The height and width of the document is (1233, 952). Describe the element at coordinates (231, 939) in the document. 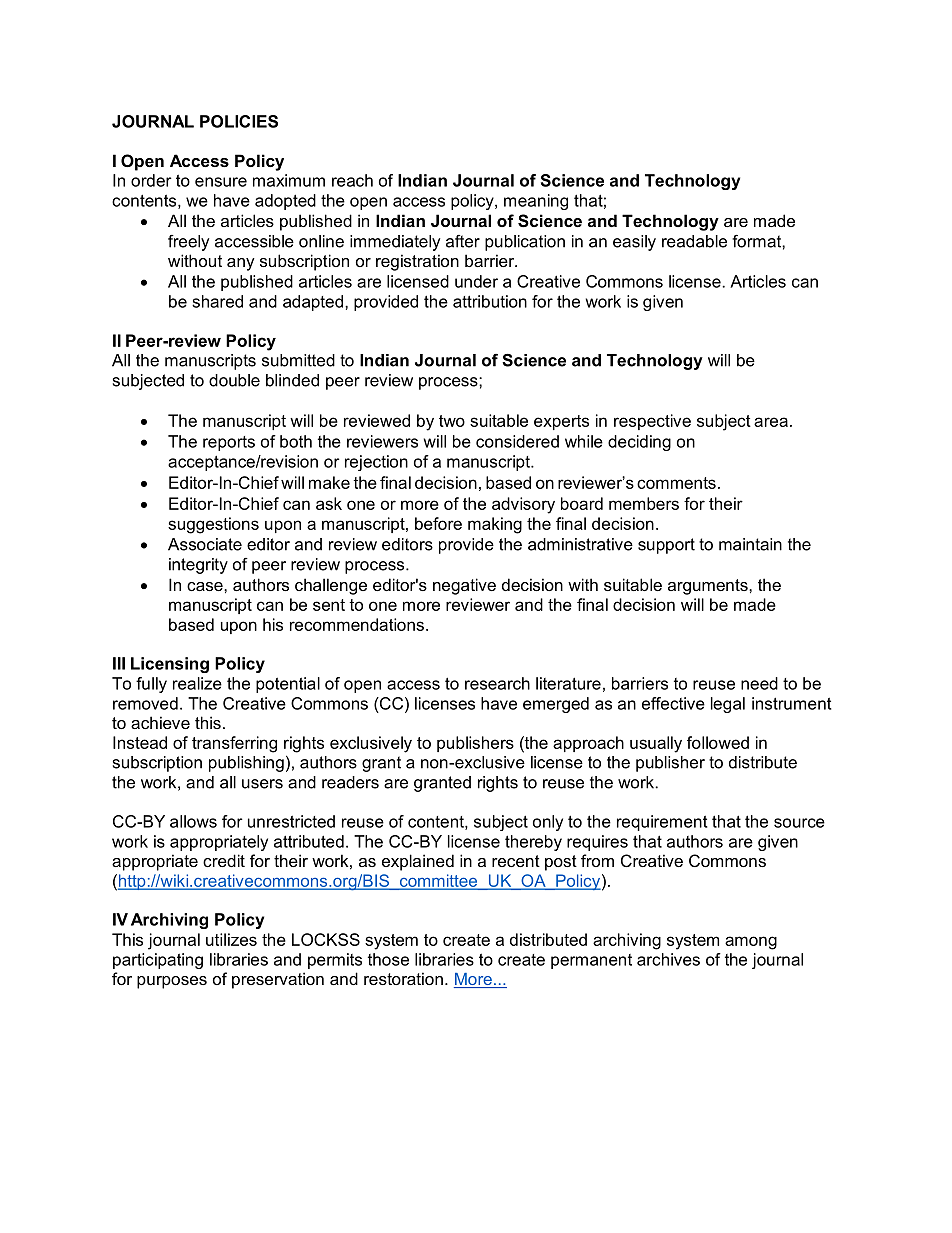

I see `utilizes` at that location.
